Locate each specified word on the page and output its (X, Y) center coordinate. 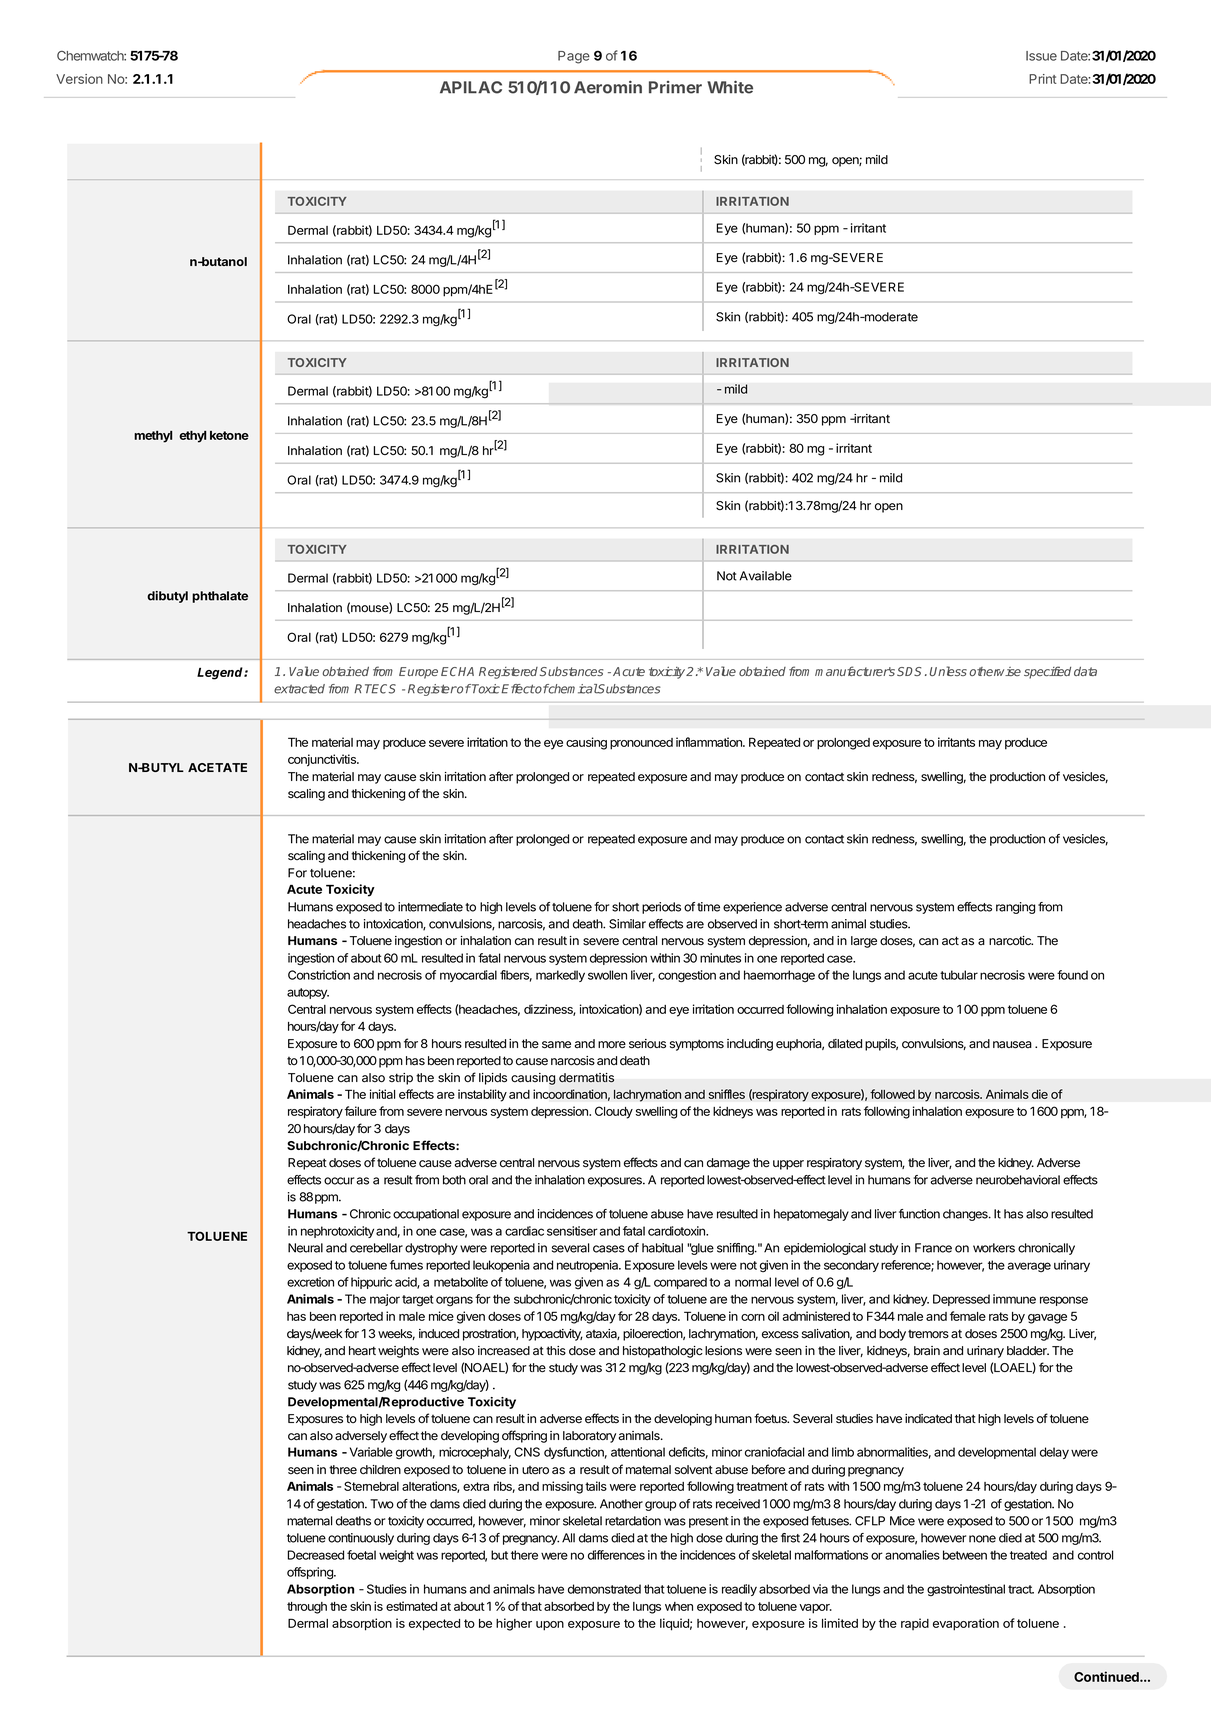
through (307, 1608)
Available (765, 576)
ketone (229, 435)
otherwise (995, 671)
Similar (627, 924)
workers (994, 1248)
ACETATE (217, 767)
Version (79, 79)
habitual (662, 1248)
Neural (305, 1248)
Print (1043, 79)
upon (550, 1626)
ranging (1015, 908)
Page (574, 57)
